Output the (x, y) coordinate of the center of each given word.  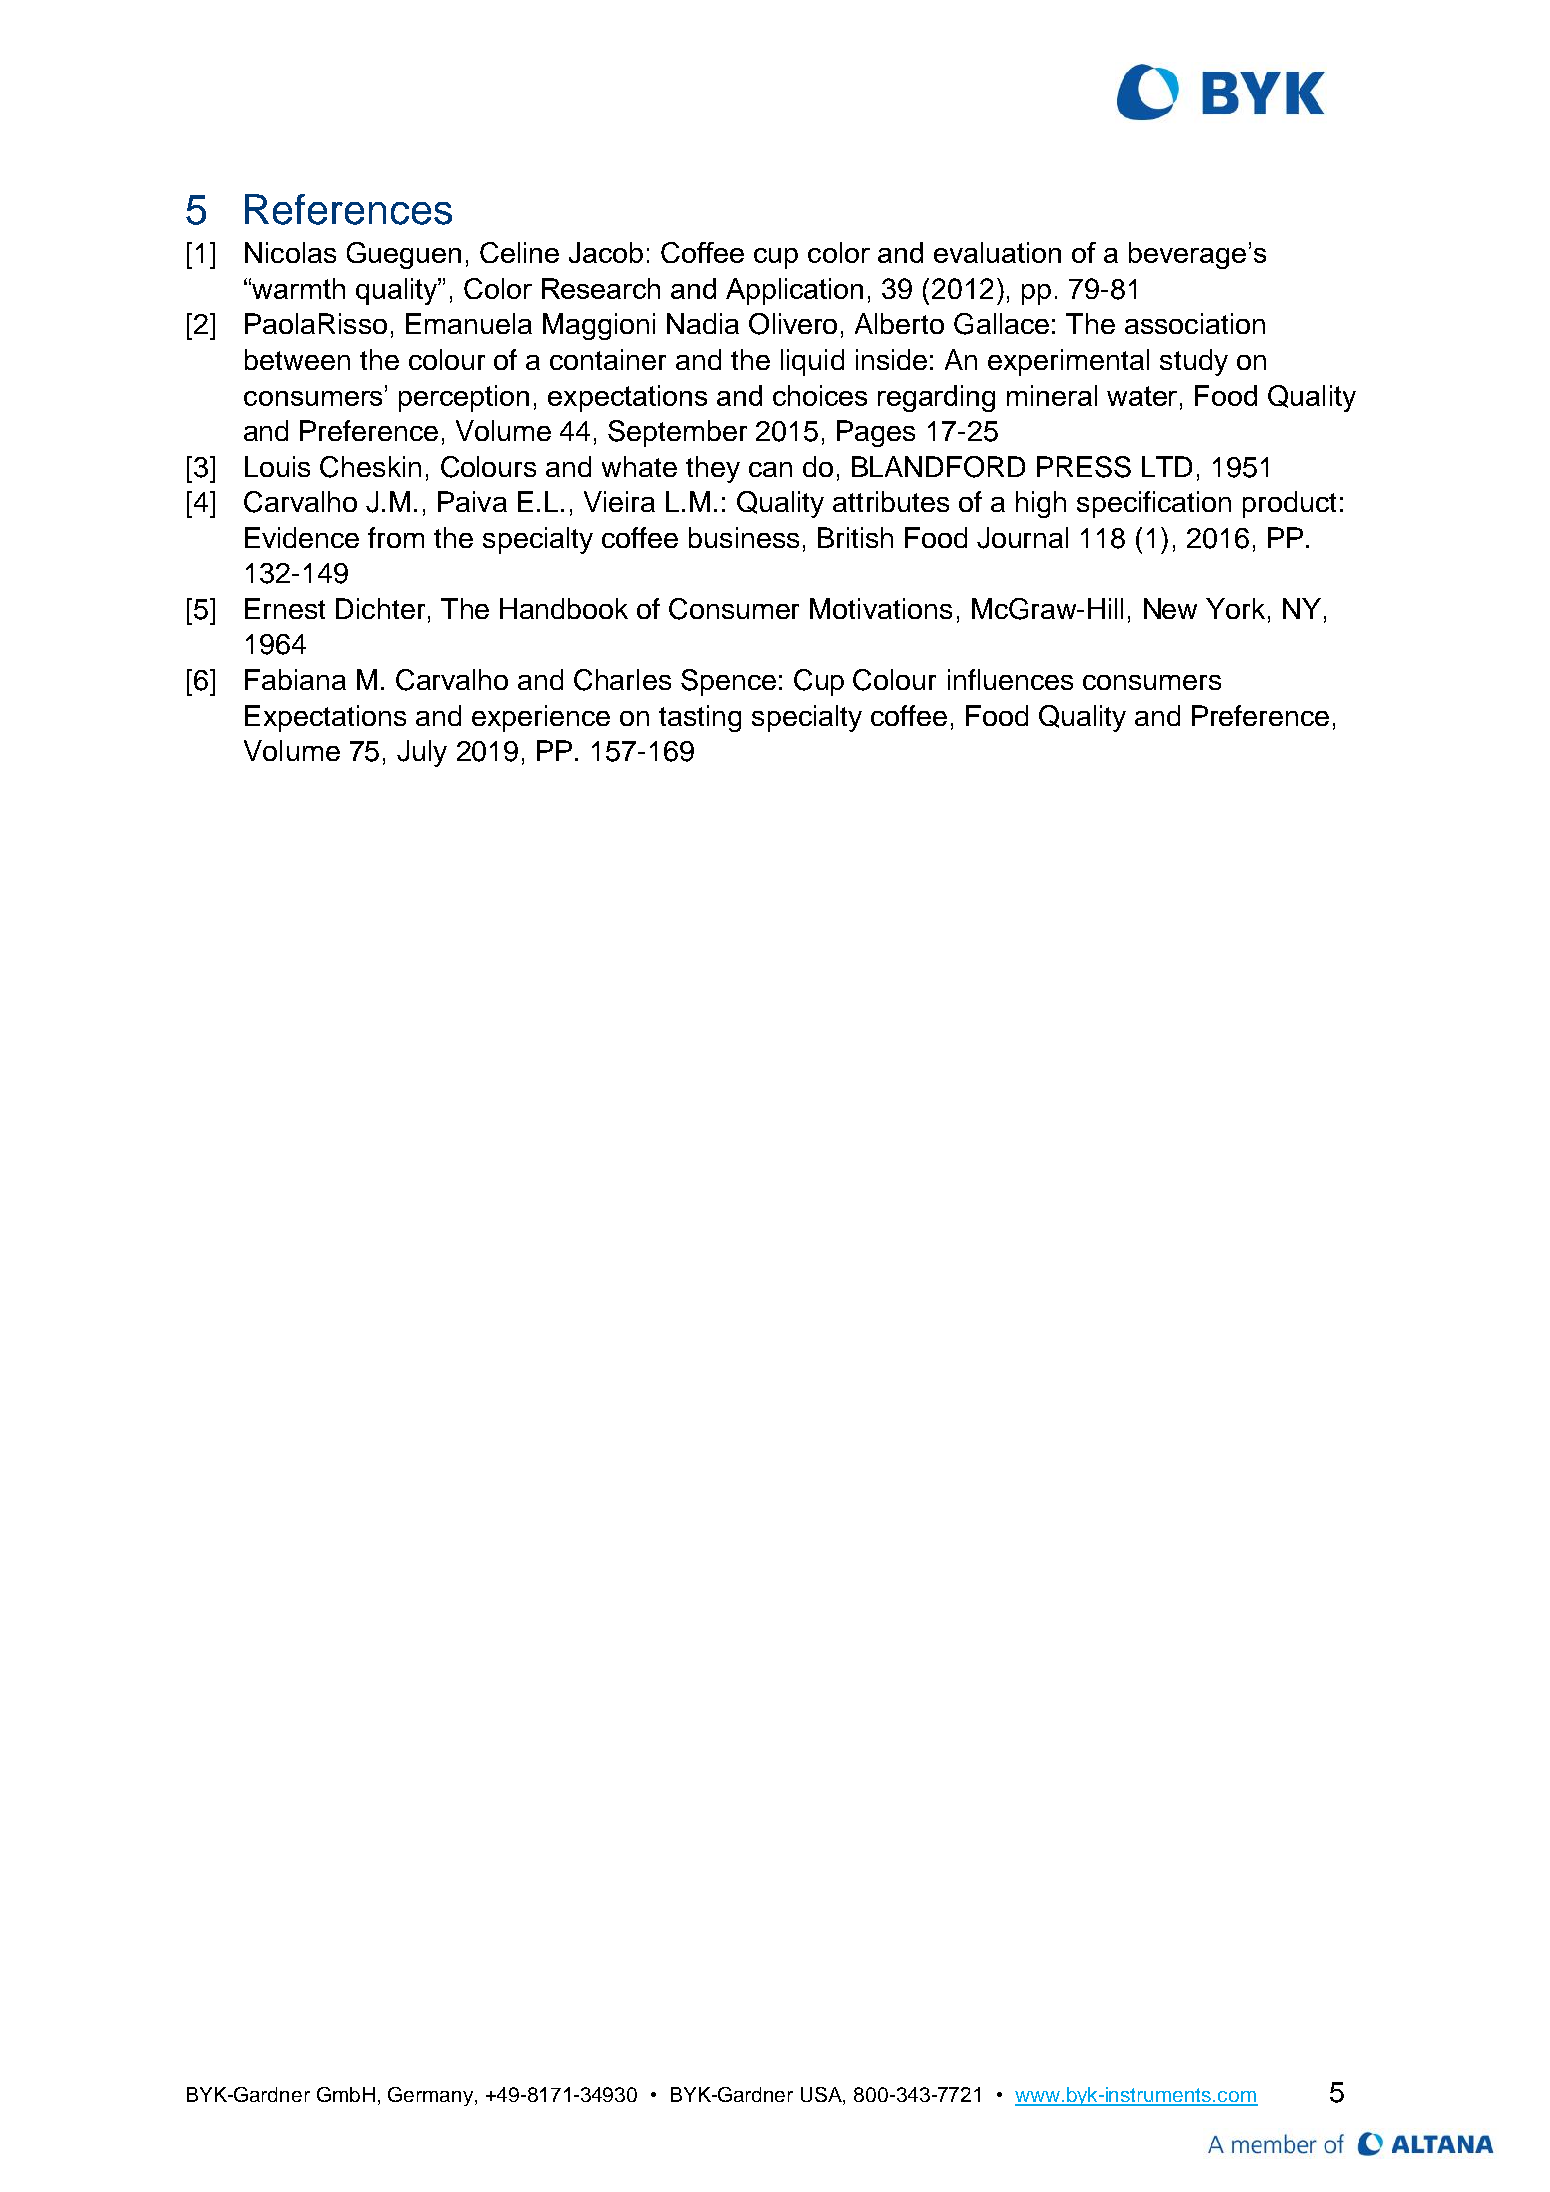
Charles (622, 680)
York (1235, 608)
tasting (700, 718)
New (1170, 608)
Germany (430, 2096)
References (348, 209)
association (1195, 323)
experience (541, 718)
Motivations (881, 608)
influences (1010, 679)
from (396, 537)
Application (794, 291)
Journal (1022, 538)
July (422, 753)
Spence (728, 682)
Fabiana (295, 679)
